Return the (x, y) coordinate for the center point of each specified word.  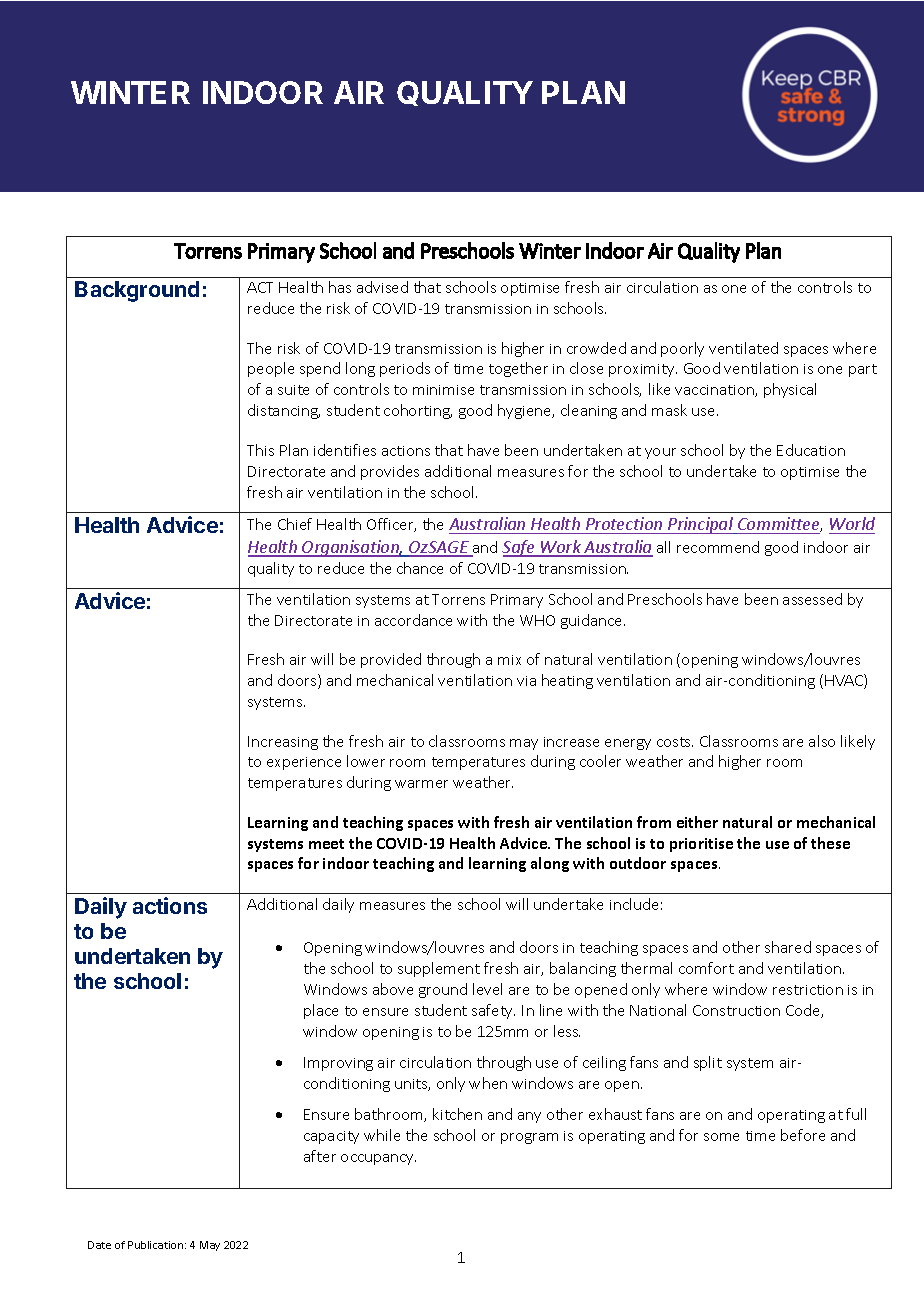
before (803, 1135)
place (321, 1011)
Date (99, 1245)
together (518, 369)
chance (420, 568)
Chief (295, 524)
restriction (808, 990)
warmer (421, 784)
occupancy (378, 1159)
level (487, 989)
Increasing (283, 743)
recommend (718, 547)
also (822, 741)
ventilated (743, 348)
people (271, 369)
